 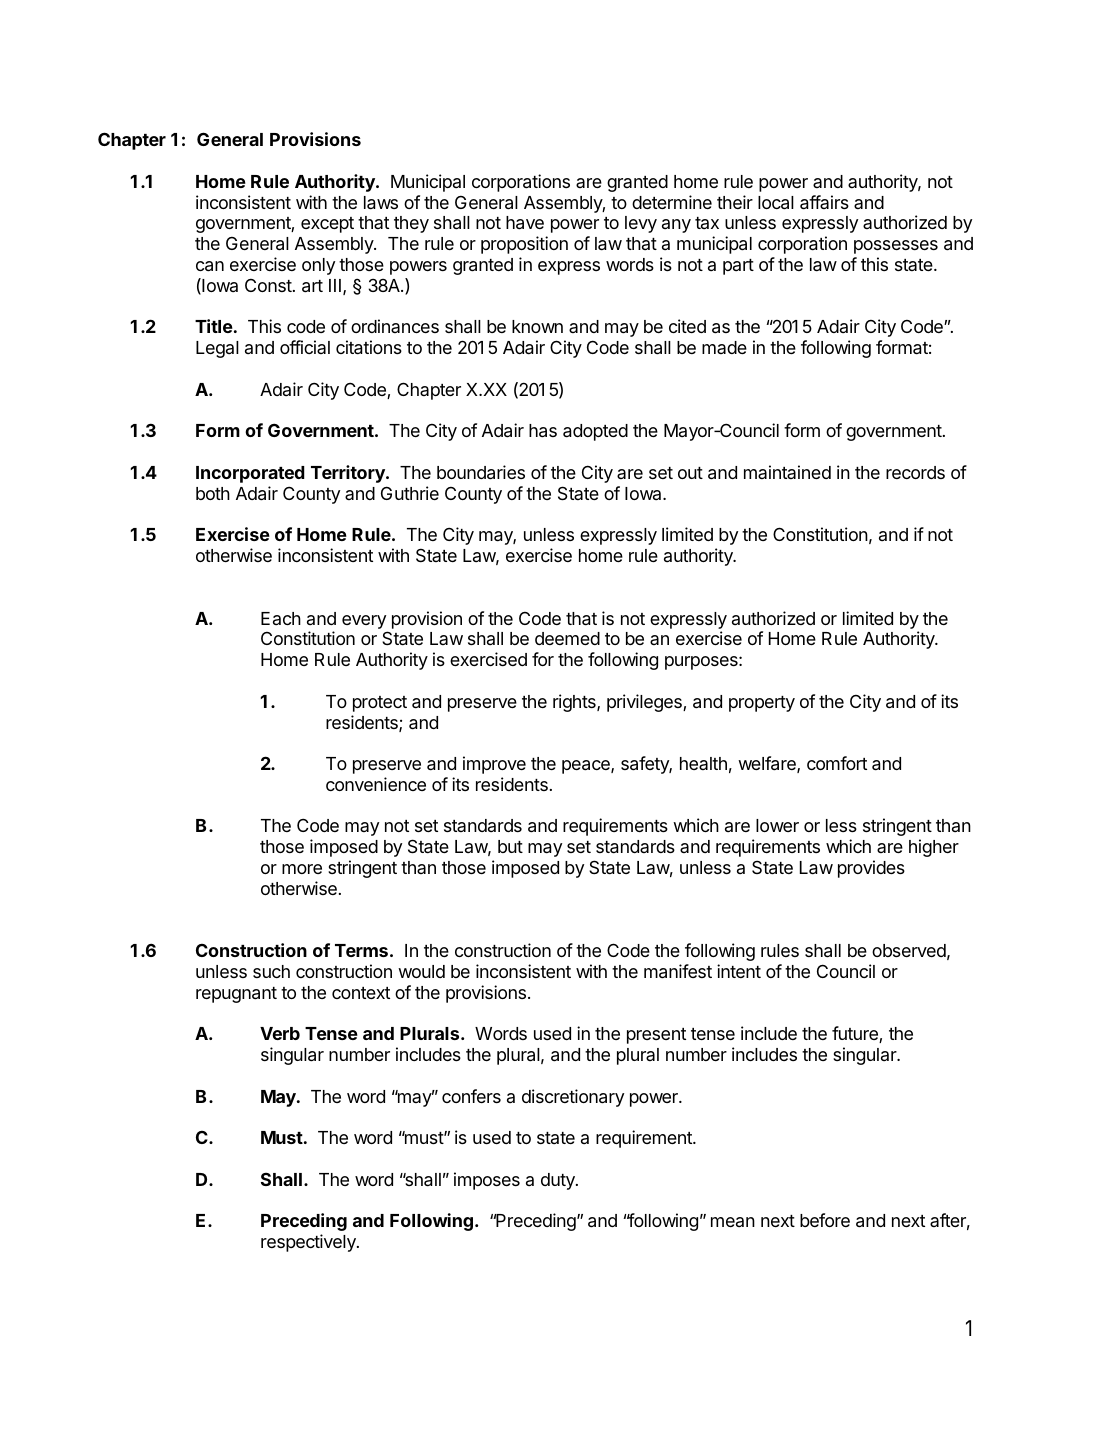 What do you see at coordinates (309, 1243) in the screenshot?
I see `respectively` at bounding box center [309, 1243].
